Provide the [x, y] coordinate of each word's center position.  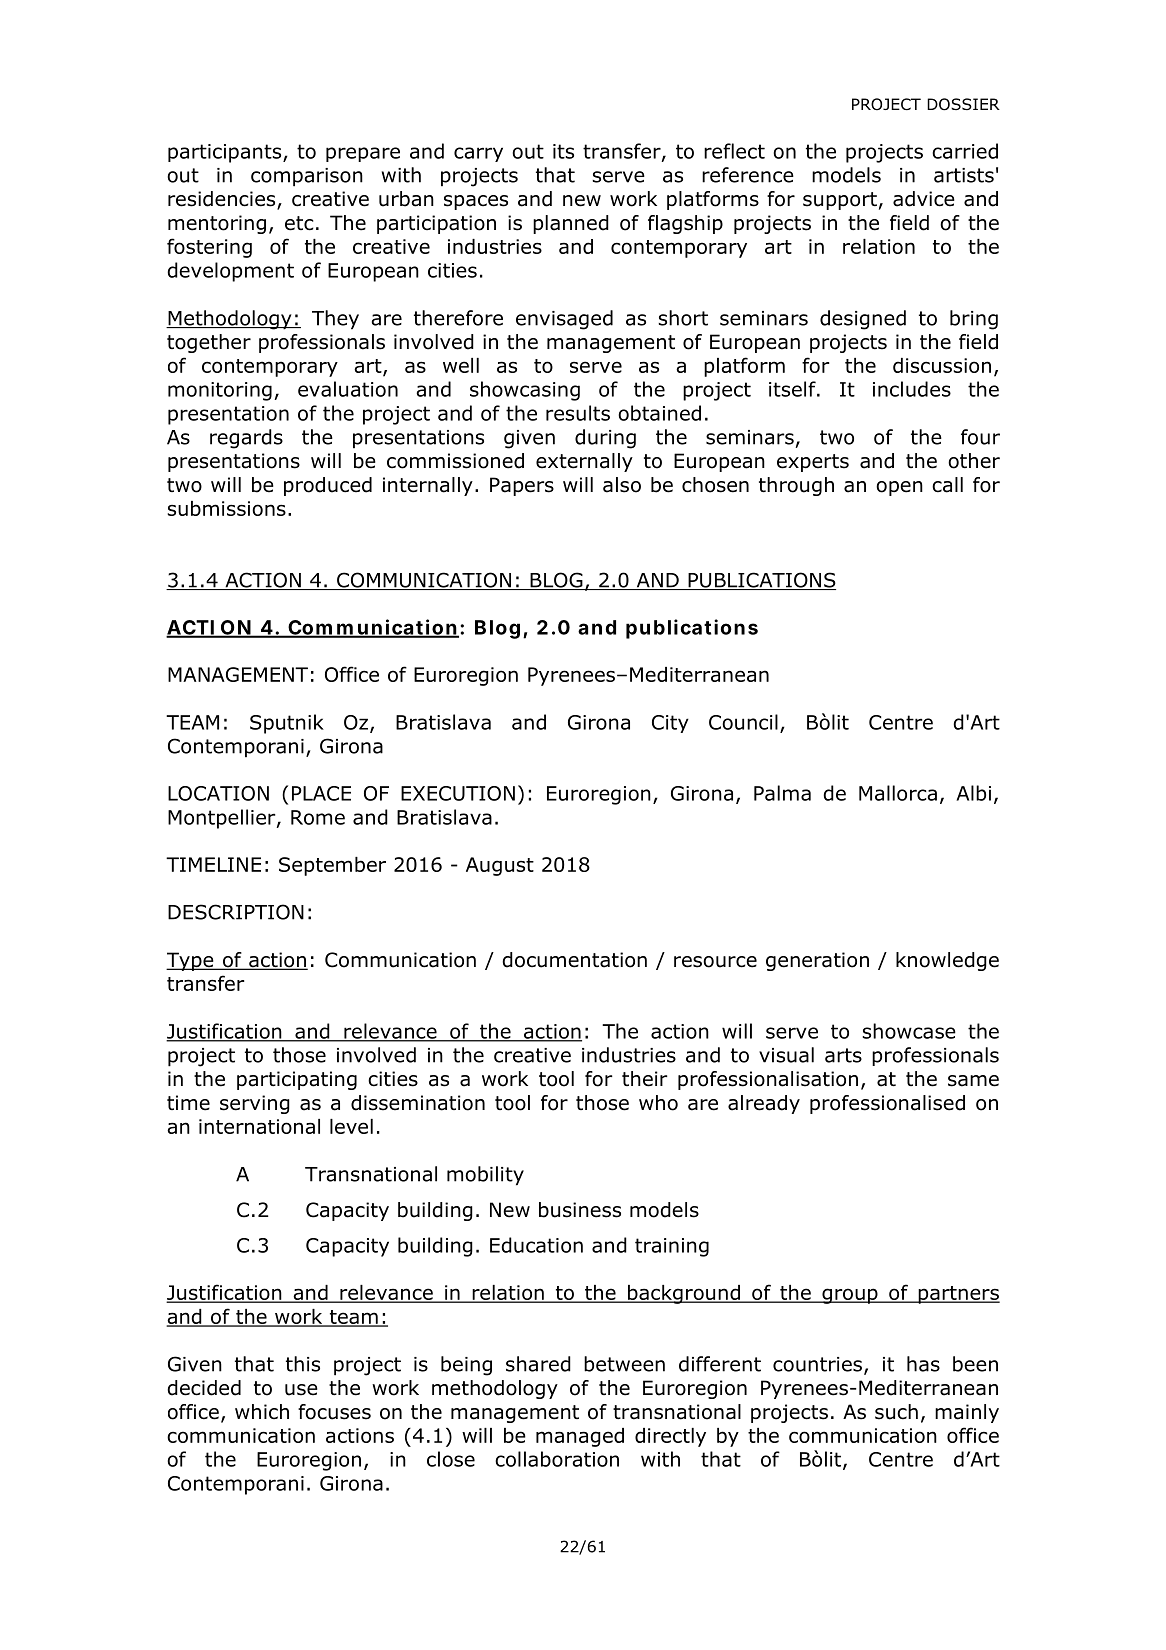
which [262, 1412]
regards [246, 439]
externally [584, 462]
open [899, 488]
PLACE [321, 793]
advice [924, 199]
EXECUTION [458, 793]
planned [571, 224]
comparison [307, 177]
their [645, 1079]
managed [580, 1437]
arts [843, 1055]
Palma [782, 793]
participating [297, 1080]
